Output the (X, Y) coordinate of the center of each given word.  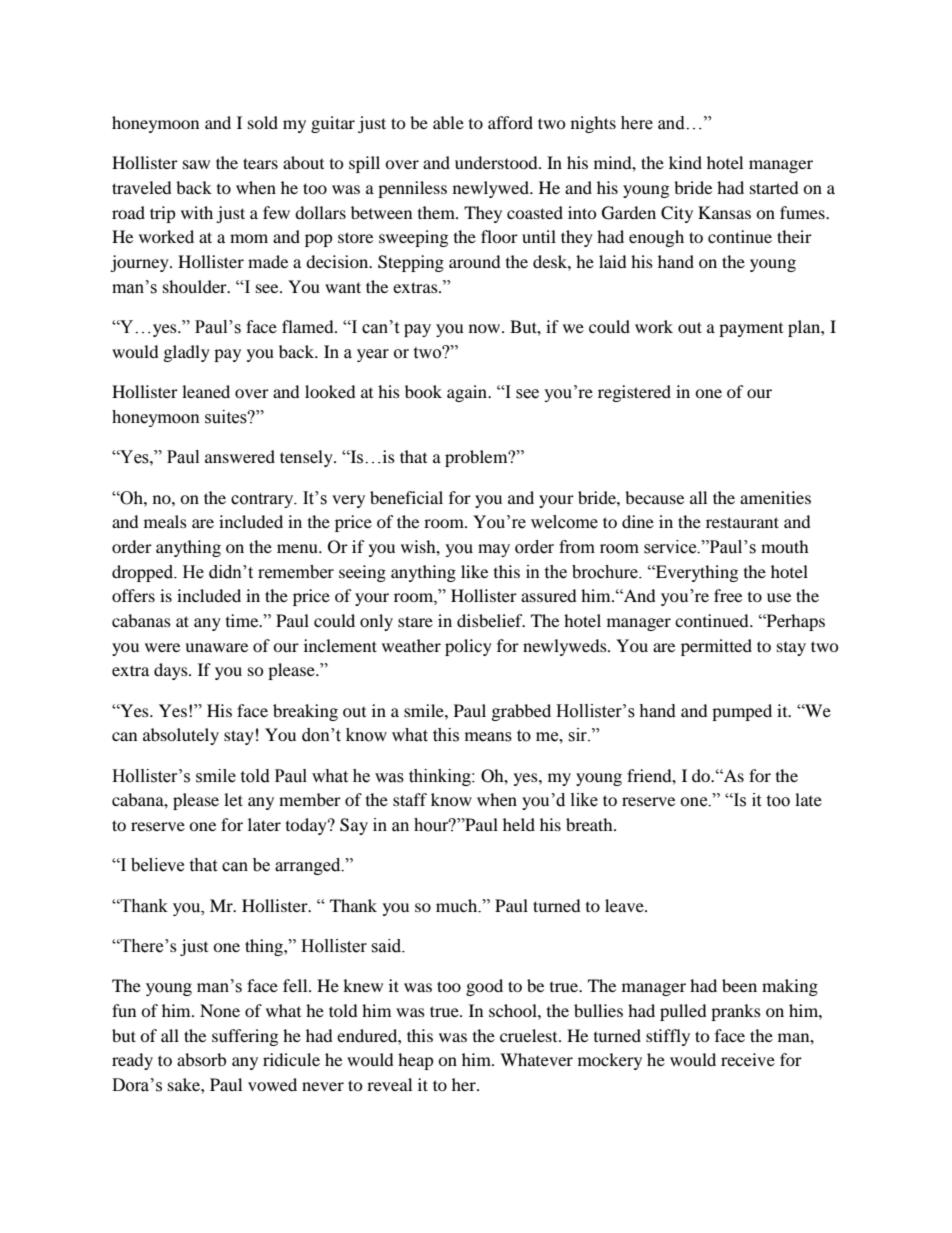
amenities (775, 497)
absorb (201, 1059)
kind (685, 162)
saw (196, 164)
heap (416, 1061)
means (488, 737)
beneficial (406, 497)
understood (497, 162)
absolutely (181, 736)
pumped (742, 712)
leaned (206, 391)
